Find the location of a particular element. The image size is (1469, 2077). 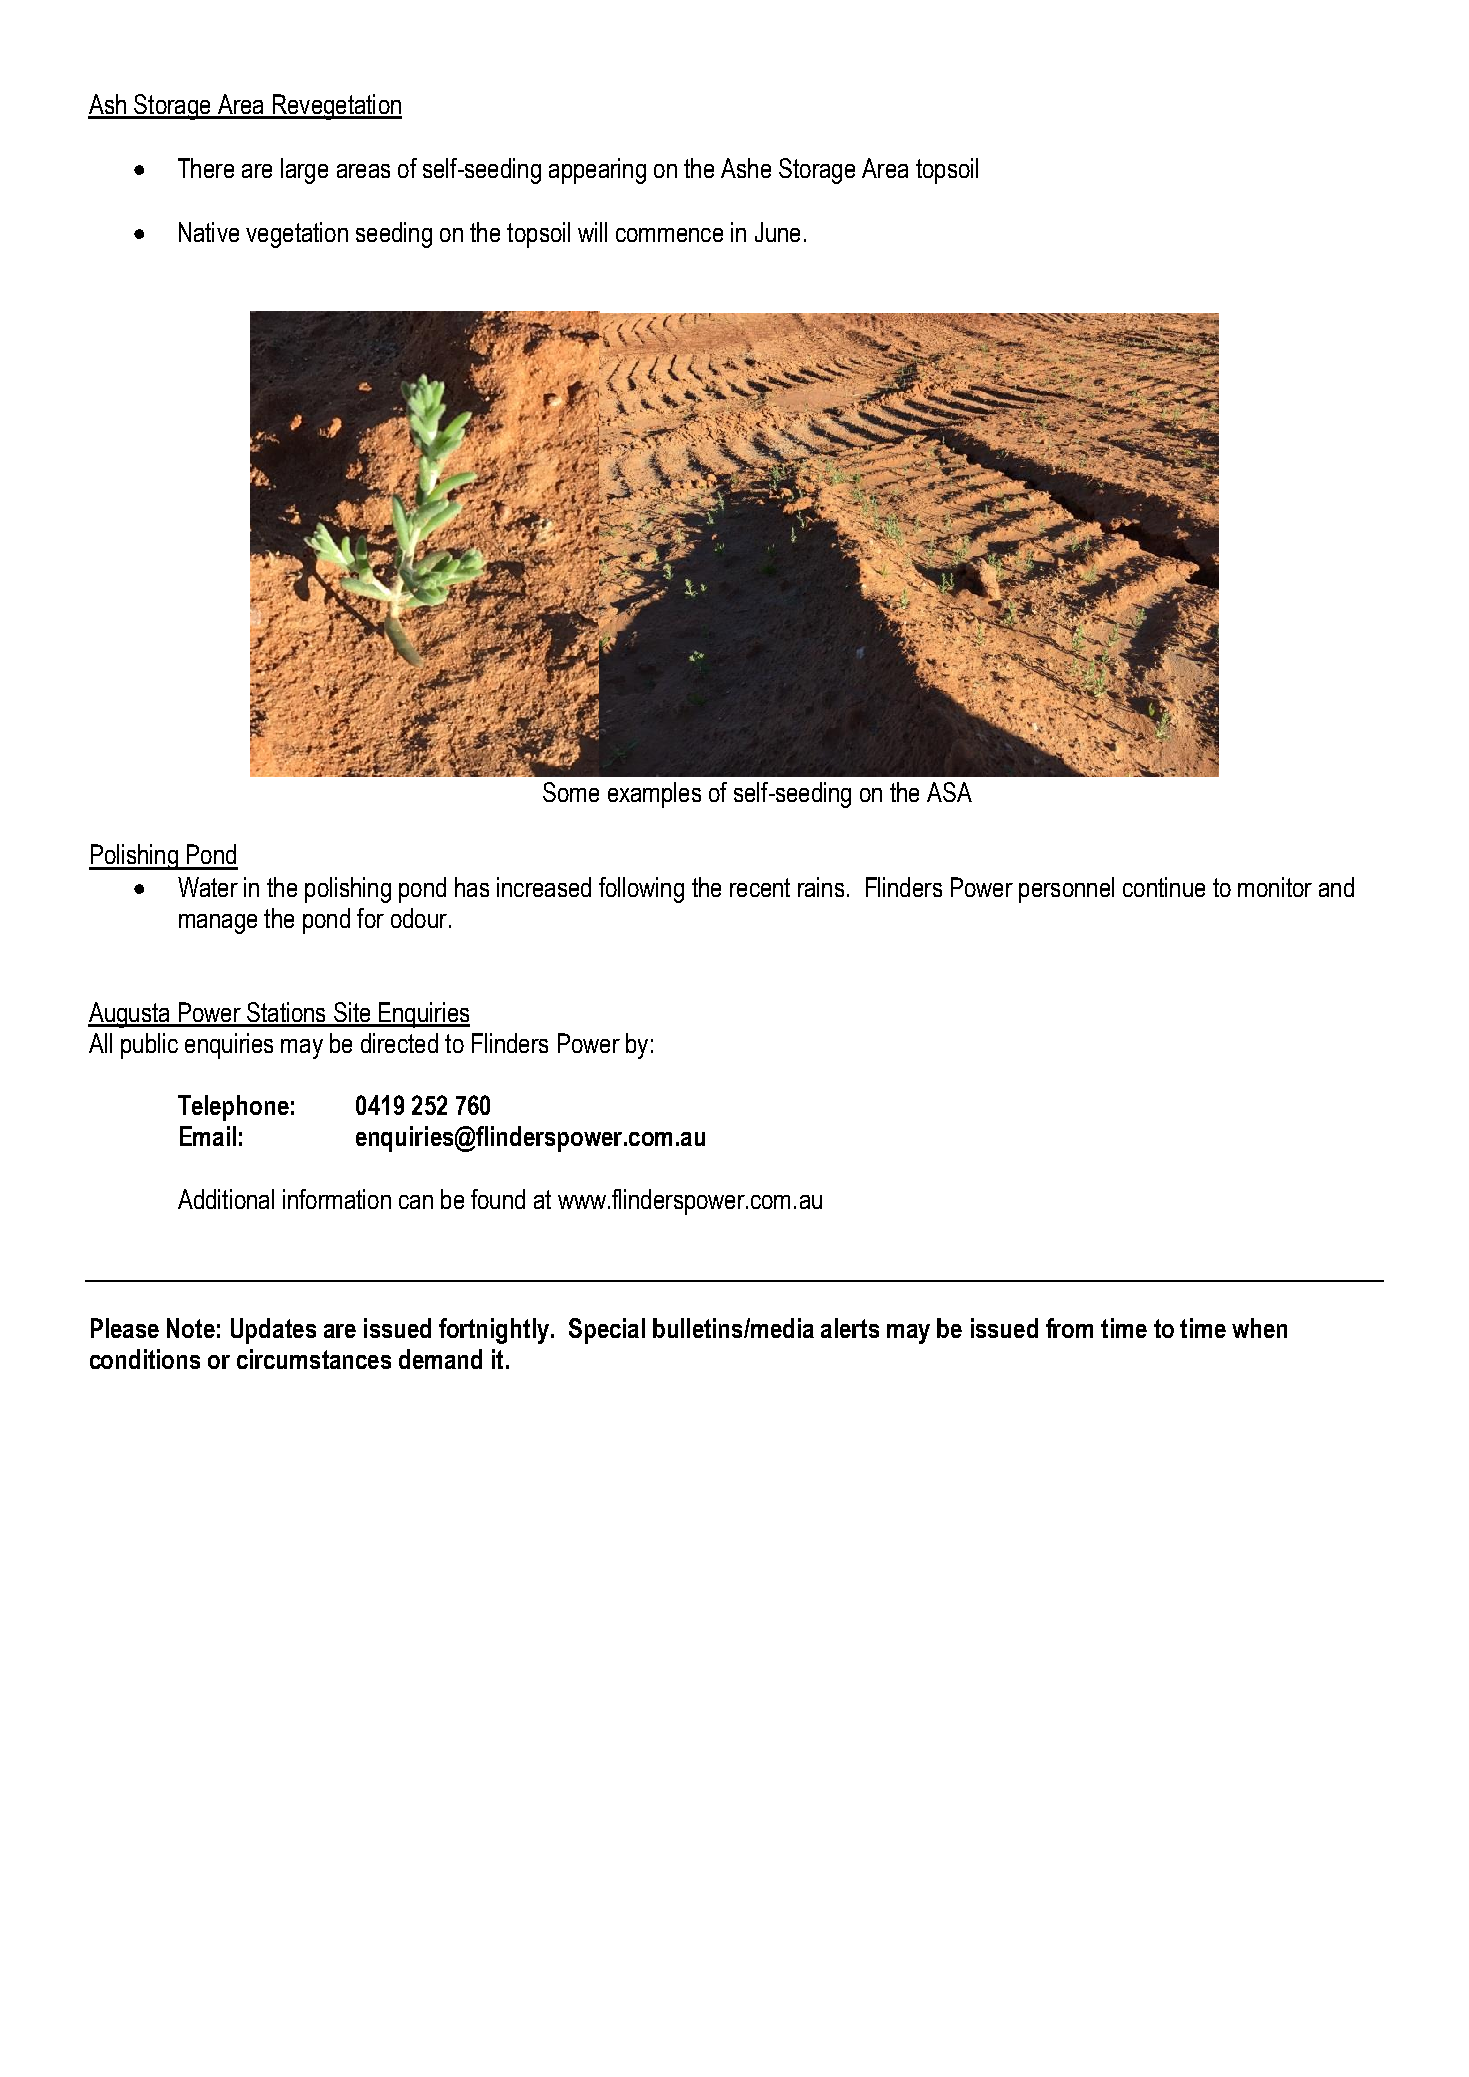

personnel is located at coordinates (1066, 890).
